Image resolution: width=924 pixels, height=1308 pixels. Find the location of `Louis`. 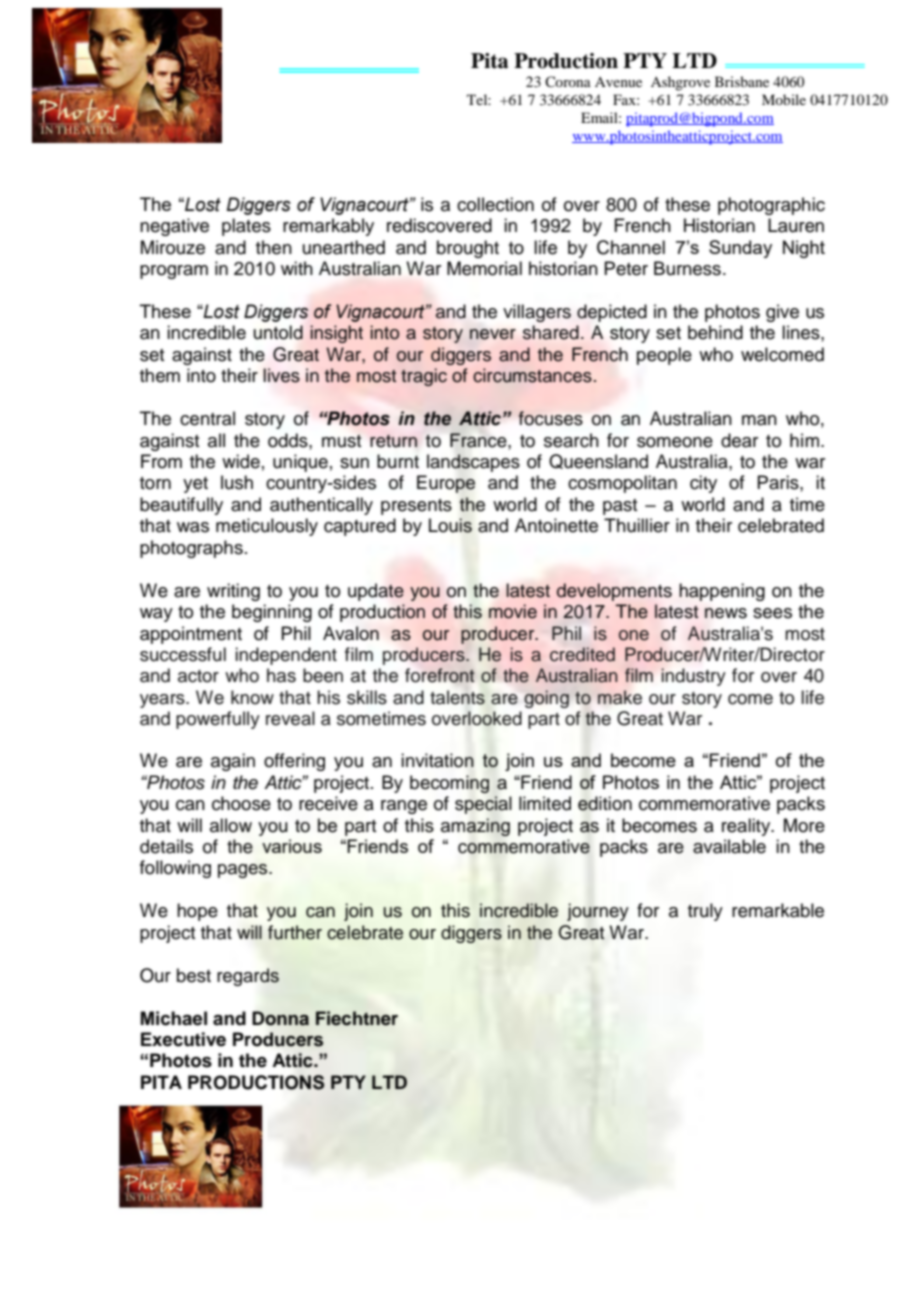

Louis is located at coordinates (450, 525).
